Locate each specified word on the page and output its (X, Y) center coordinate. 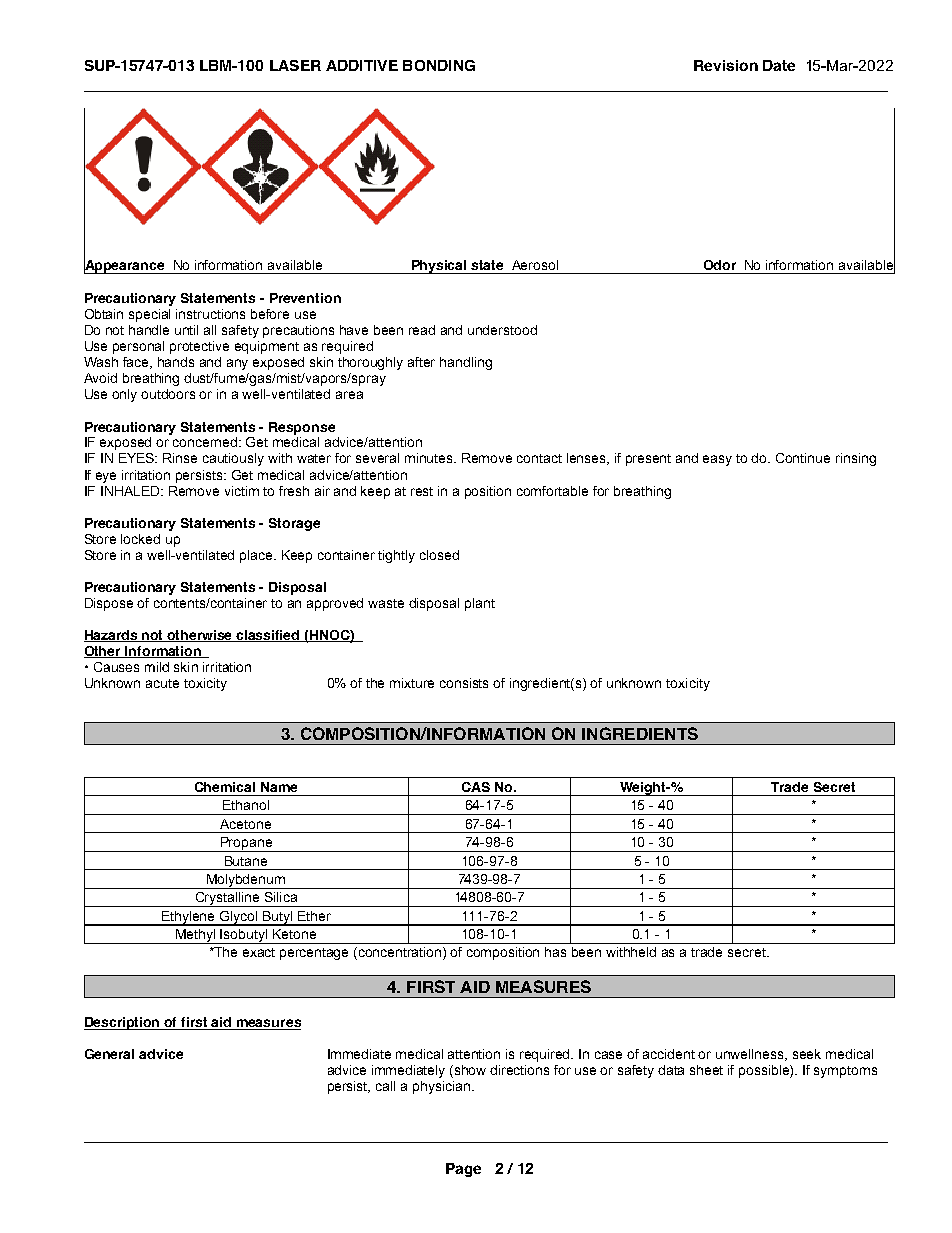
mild (157, 667)
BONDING (439, 65)
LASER (295, 65)
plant (480, 604)
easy (717, 460)
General (109, 1054)
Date (779, 65)
